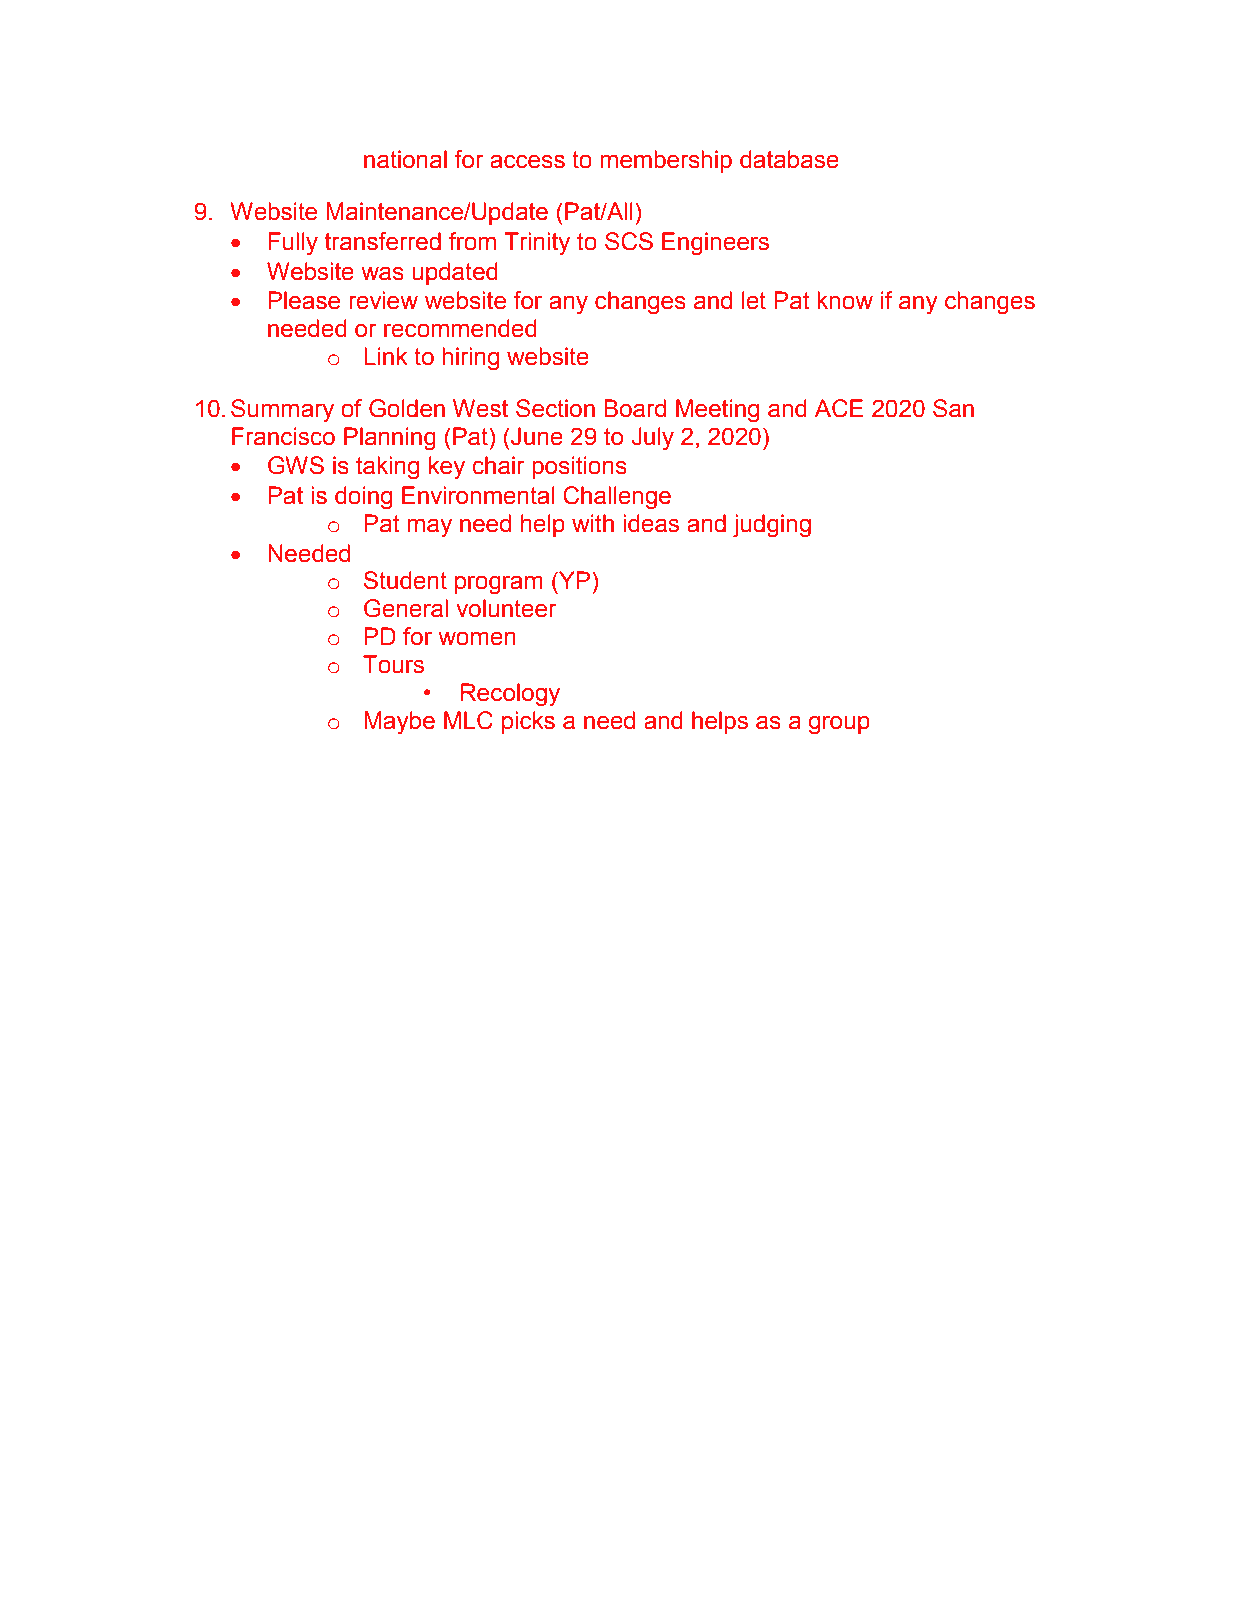 The width and height of the screenshot is (1238, 1603). Describe the element at coordinates (772, 526) in the screenshot. I see `judging` at that location.
